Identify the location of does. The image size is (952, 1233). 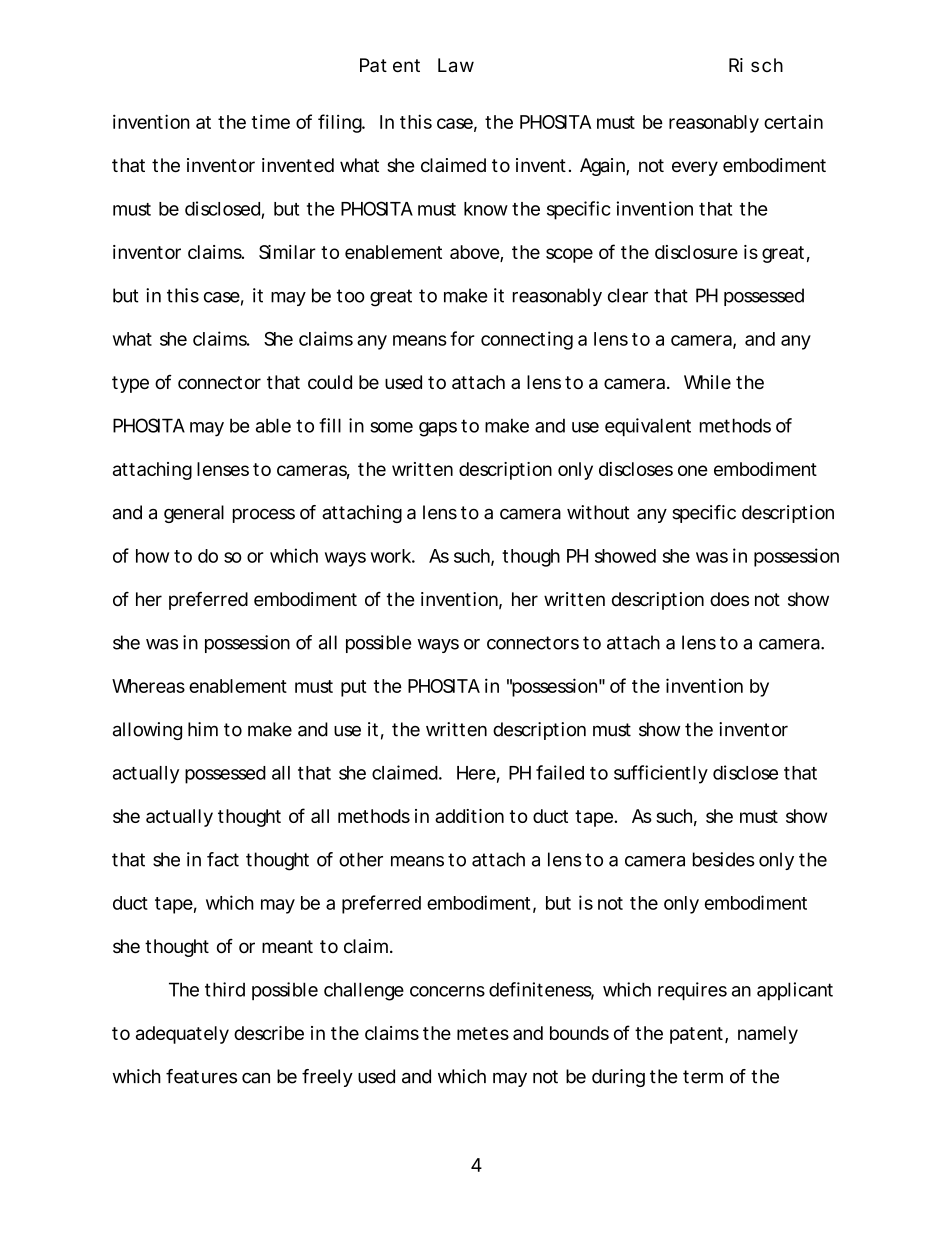
(729, 599).
